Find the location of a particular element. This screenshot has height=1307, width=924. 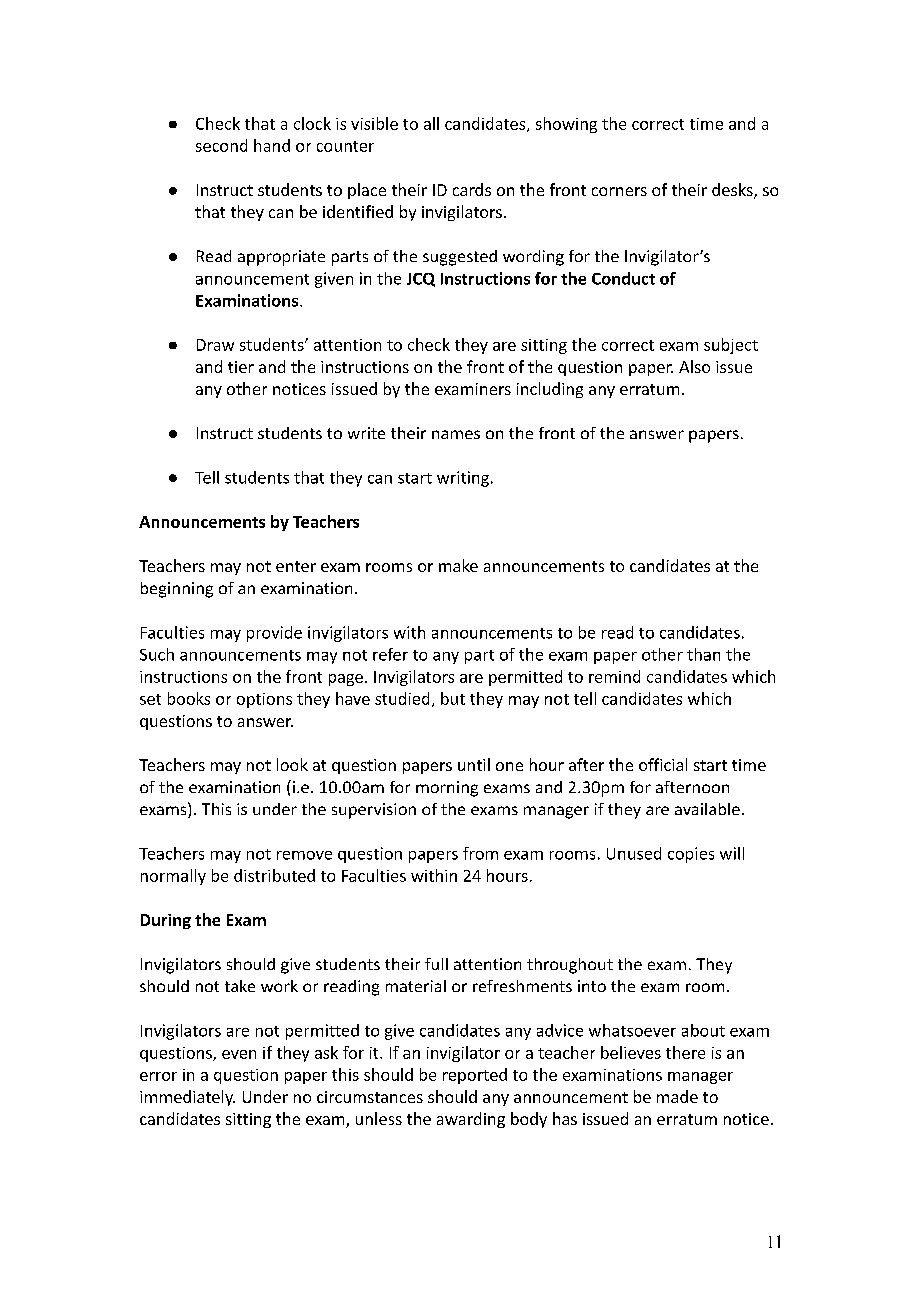

cards is located at coordinates (472, 189).
